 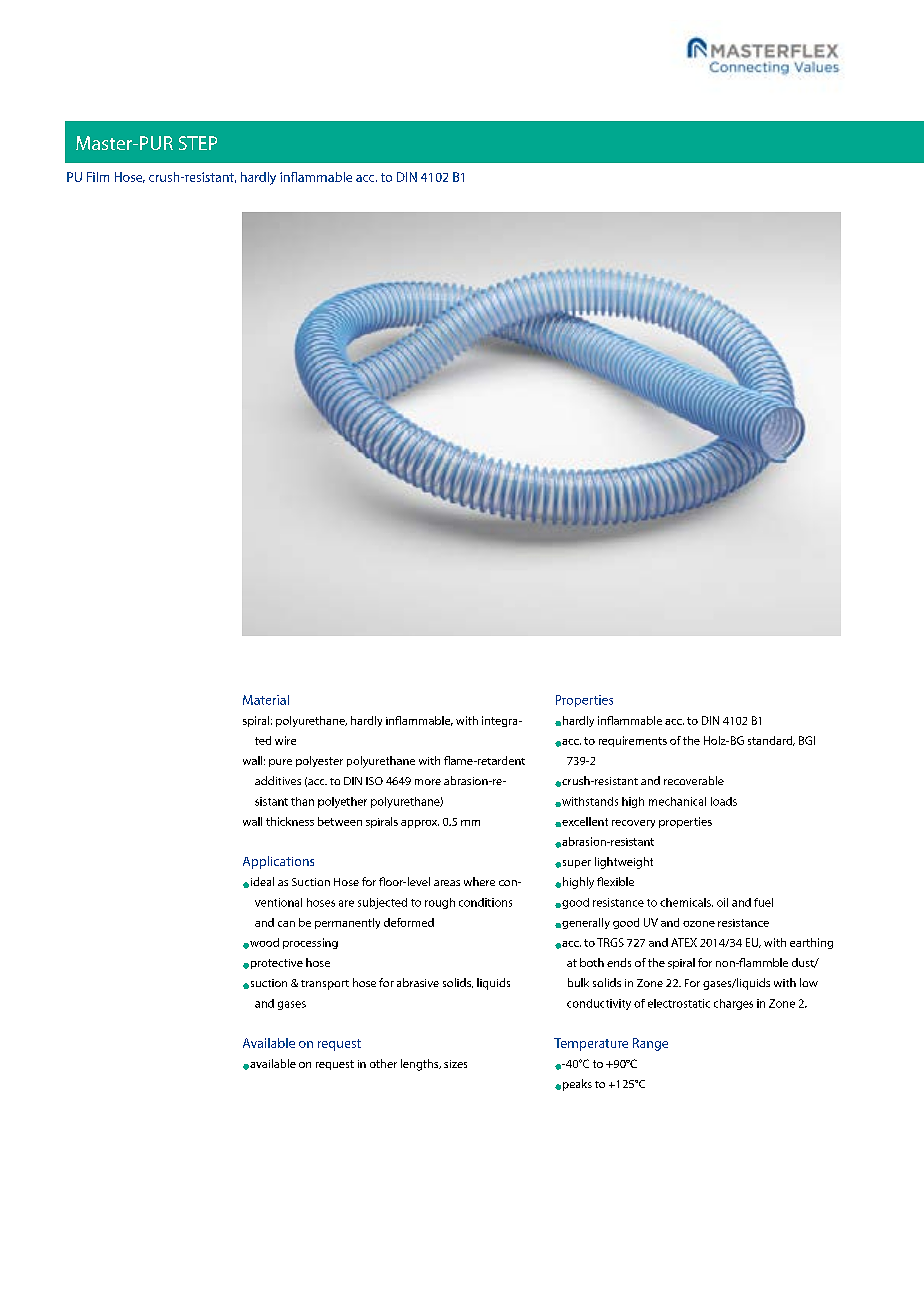 I want to click on Material, so click(x=266, y=700).
